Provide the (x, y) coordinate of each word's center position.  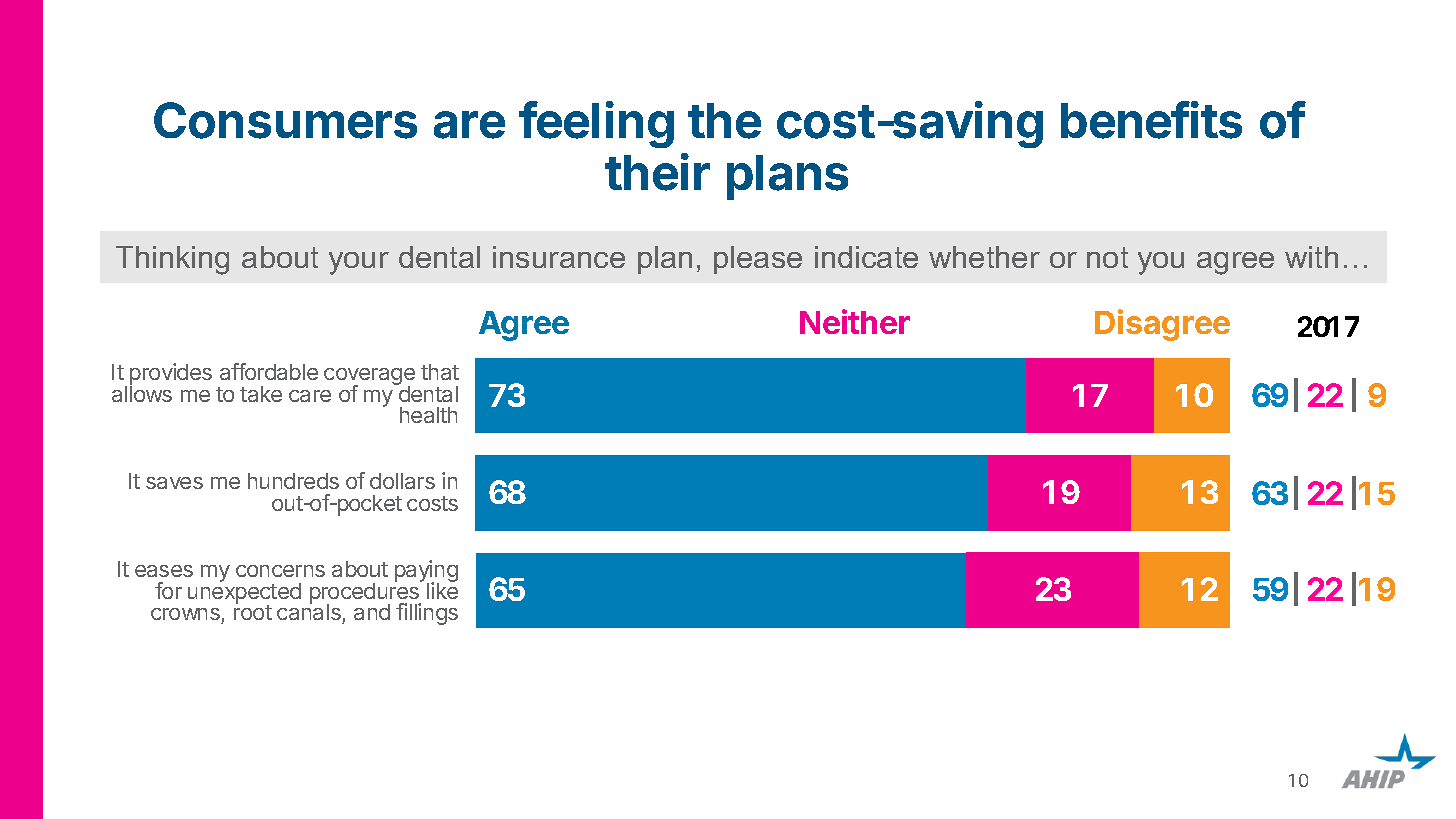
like (442, 590)
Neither (855, 321)
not (1107, 257)
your (359, 263)
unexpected (244, 593)
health (428, 415)
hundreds (293, 481)
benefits (1151, 120)
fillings (427, 614)
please (758, 260)
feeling (596, 124)
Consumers (285, 120)
